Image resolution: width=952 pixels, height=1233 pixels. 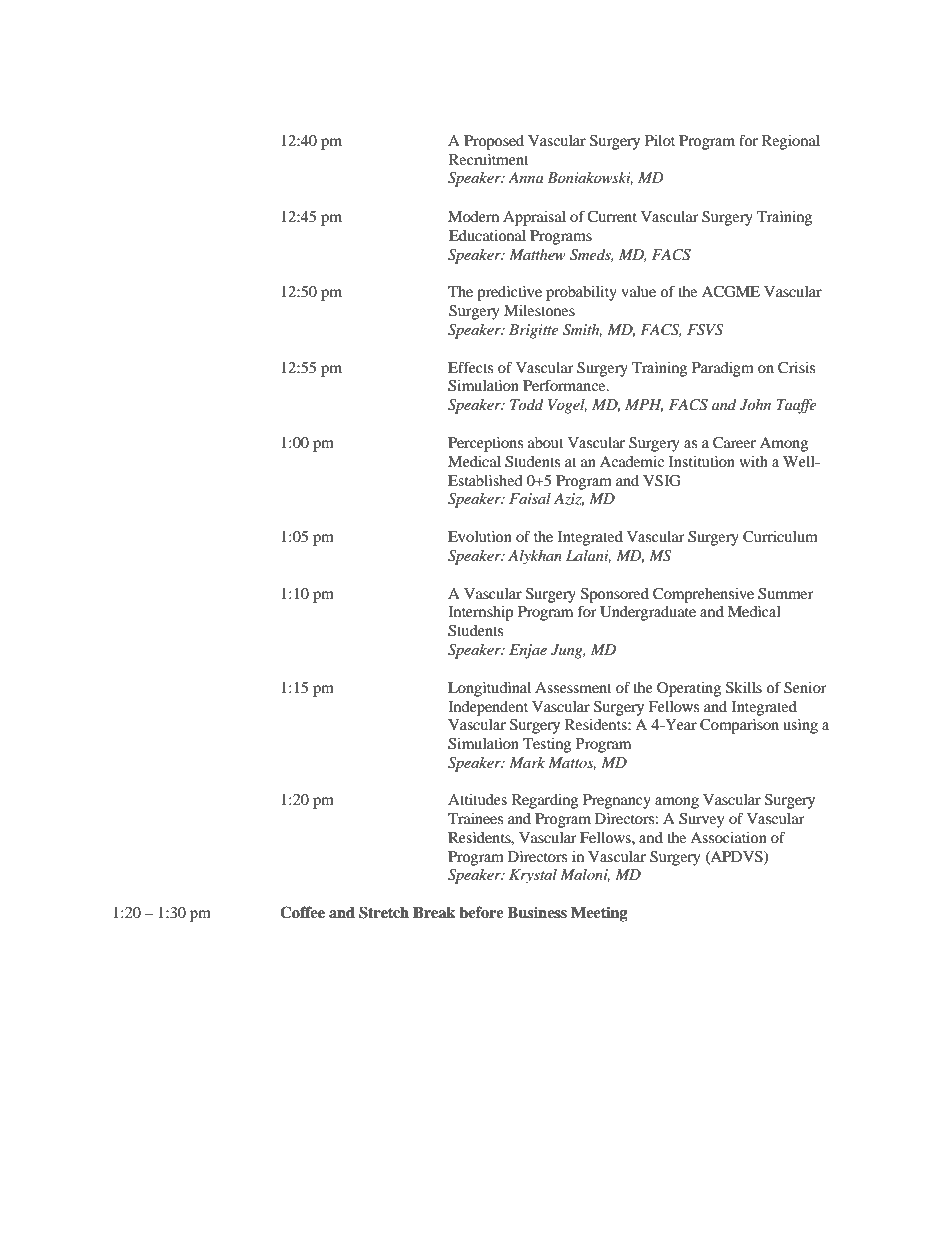 I want to click on Vogel, so click(x=567, y=406).
